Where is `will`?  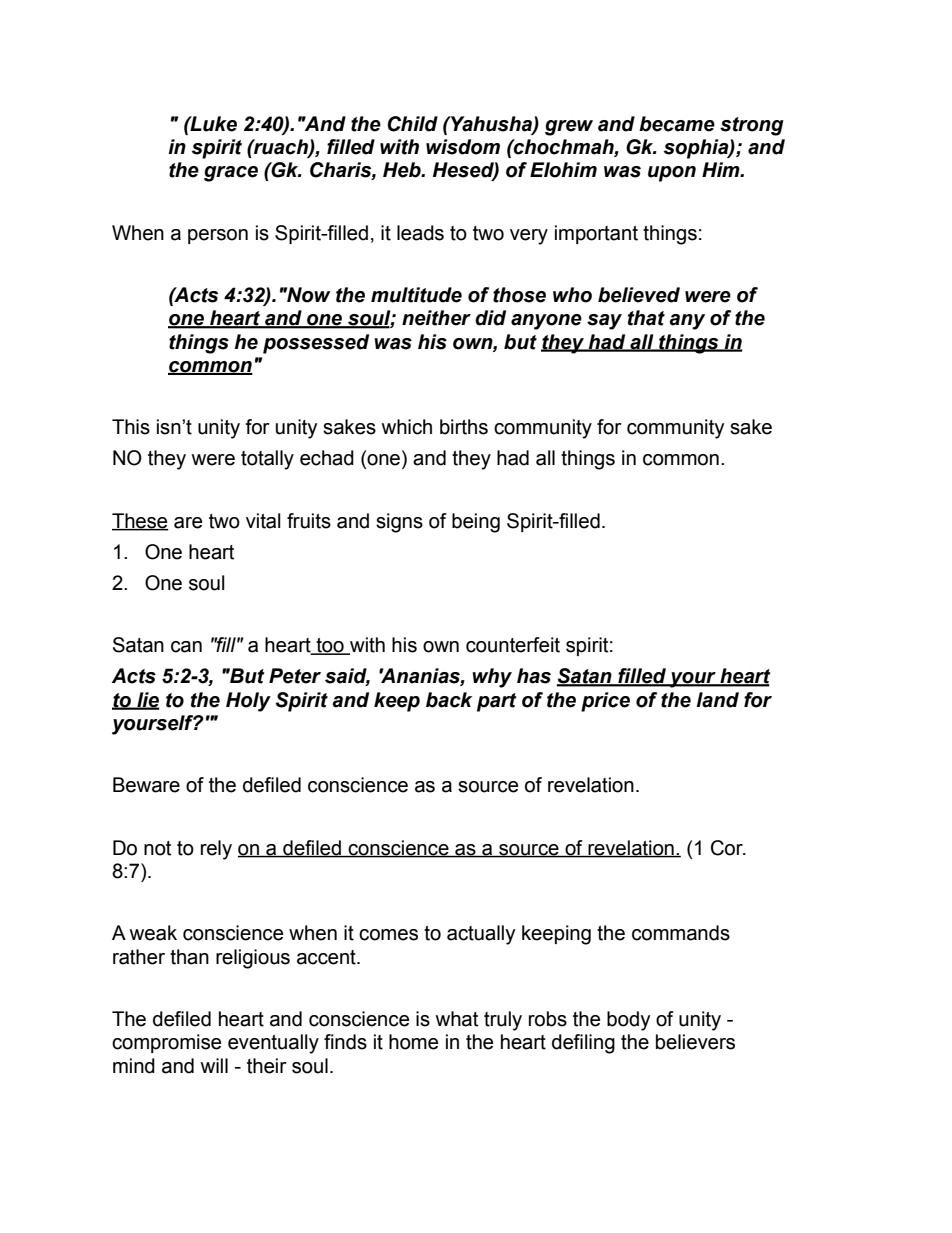 will is located at coordinates (214, 1065).
